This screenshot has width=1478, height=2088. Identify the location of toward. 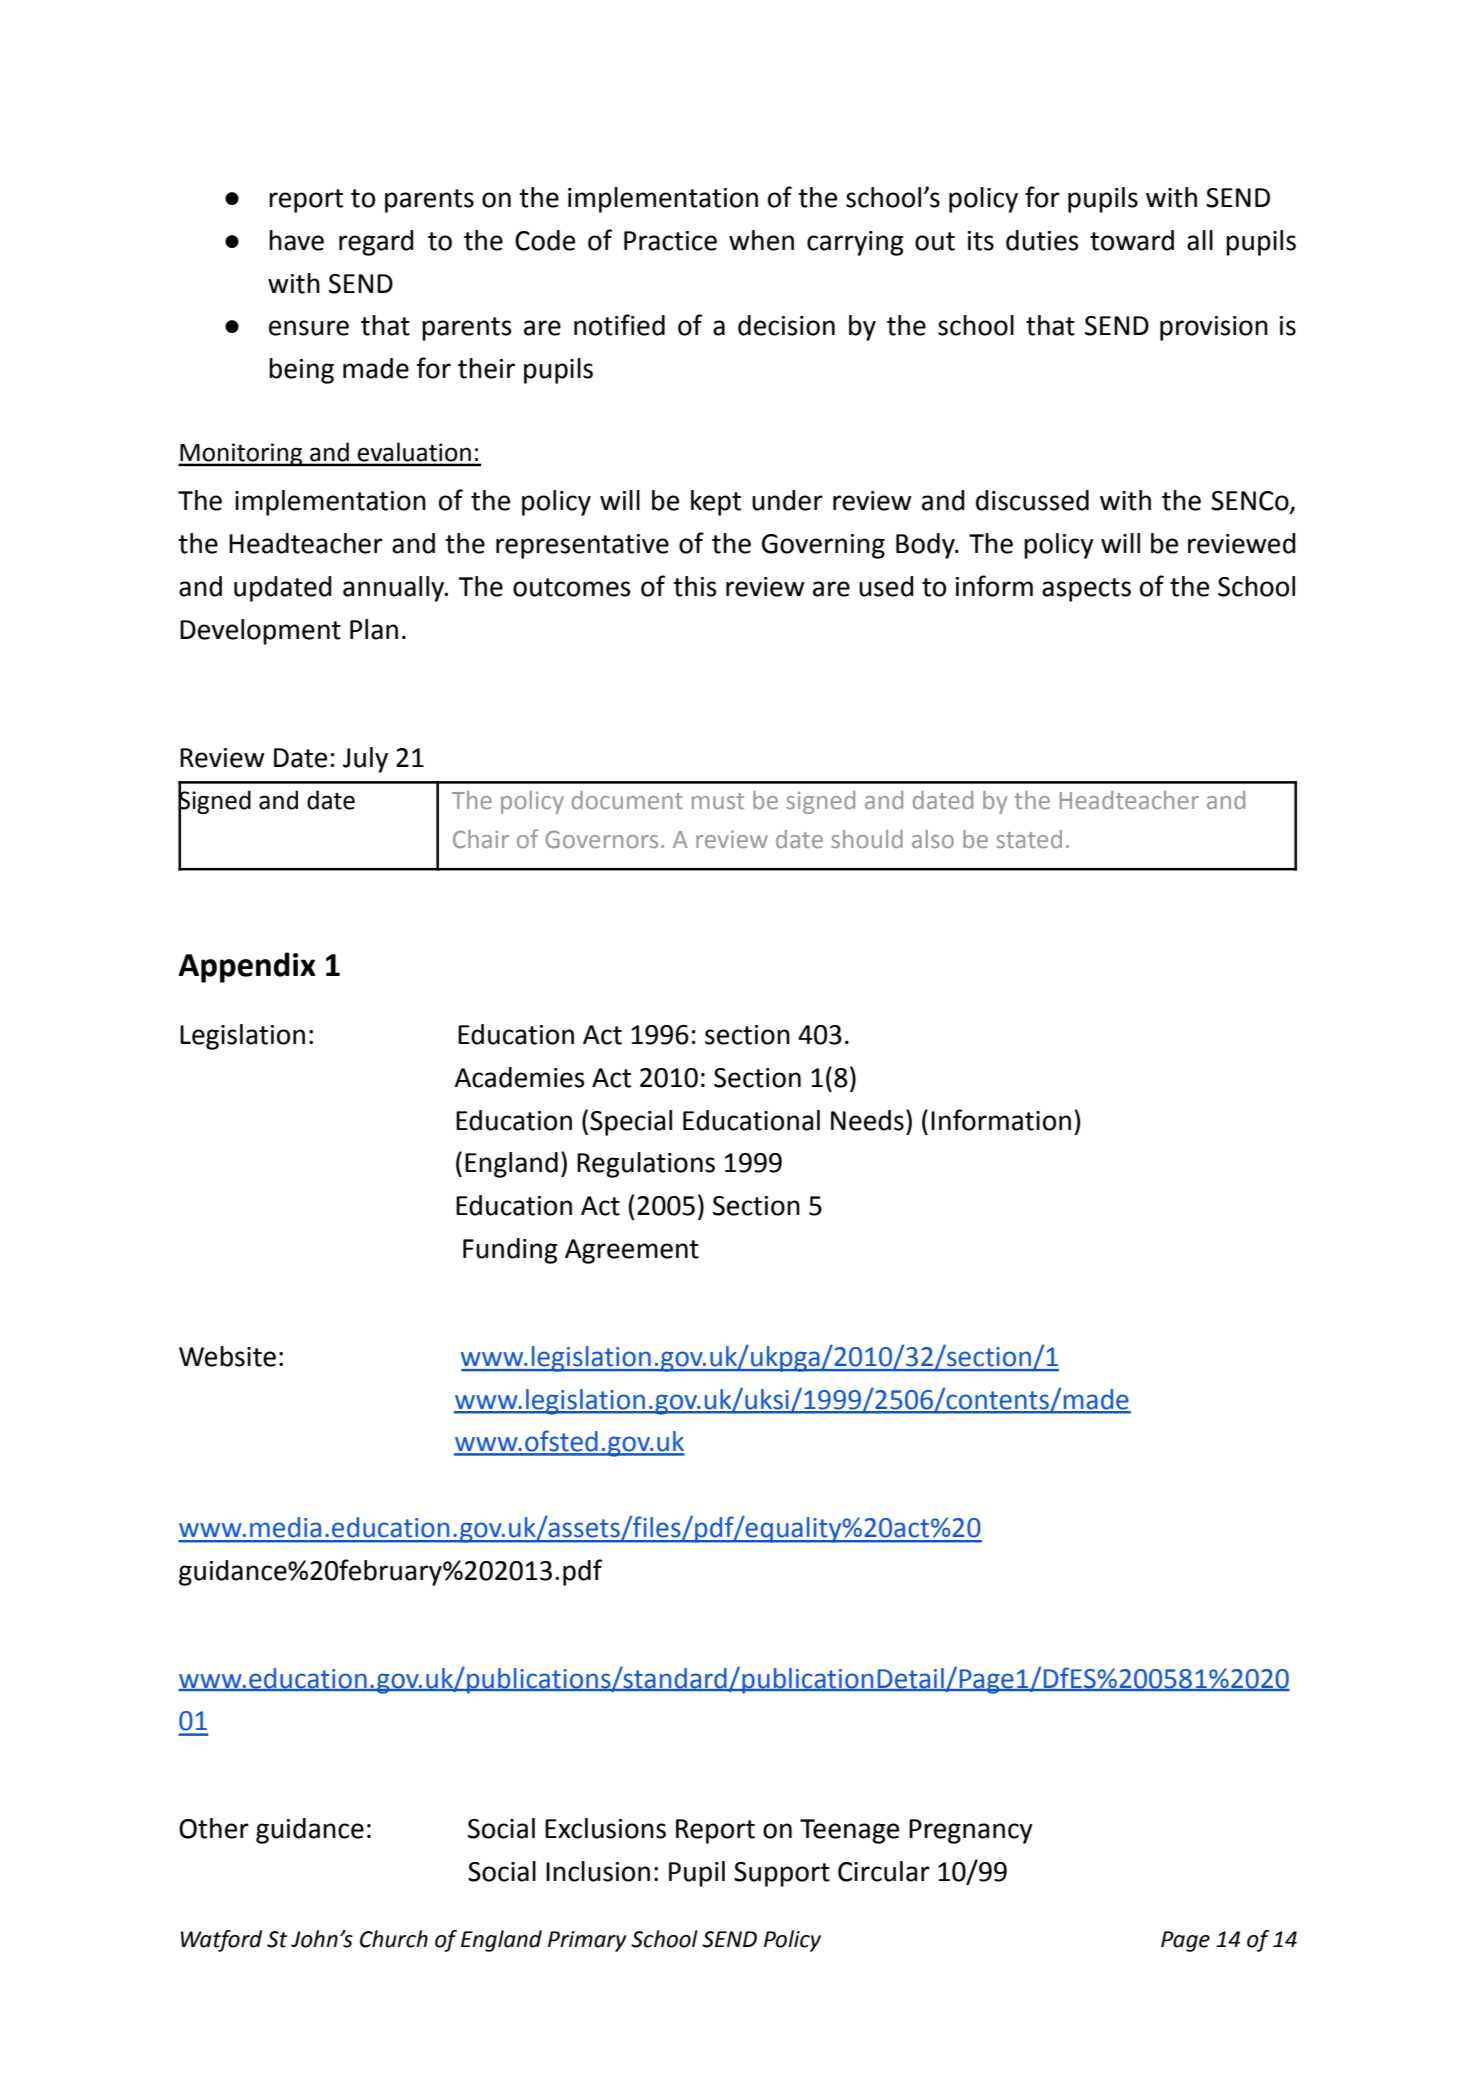
(1132, 240).
